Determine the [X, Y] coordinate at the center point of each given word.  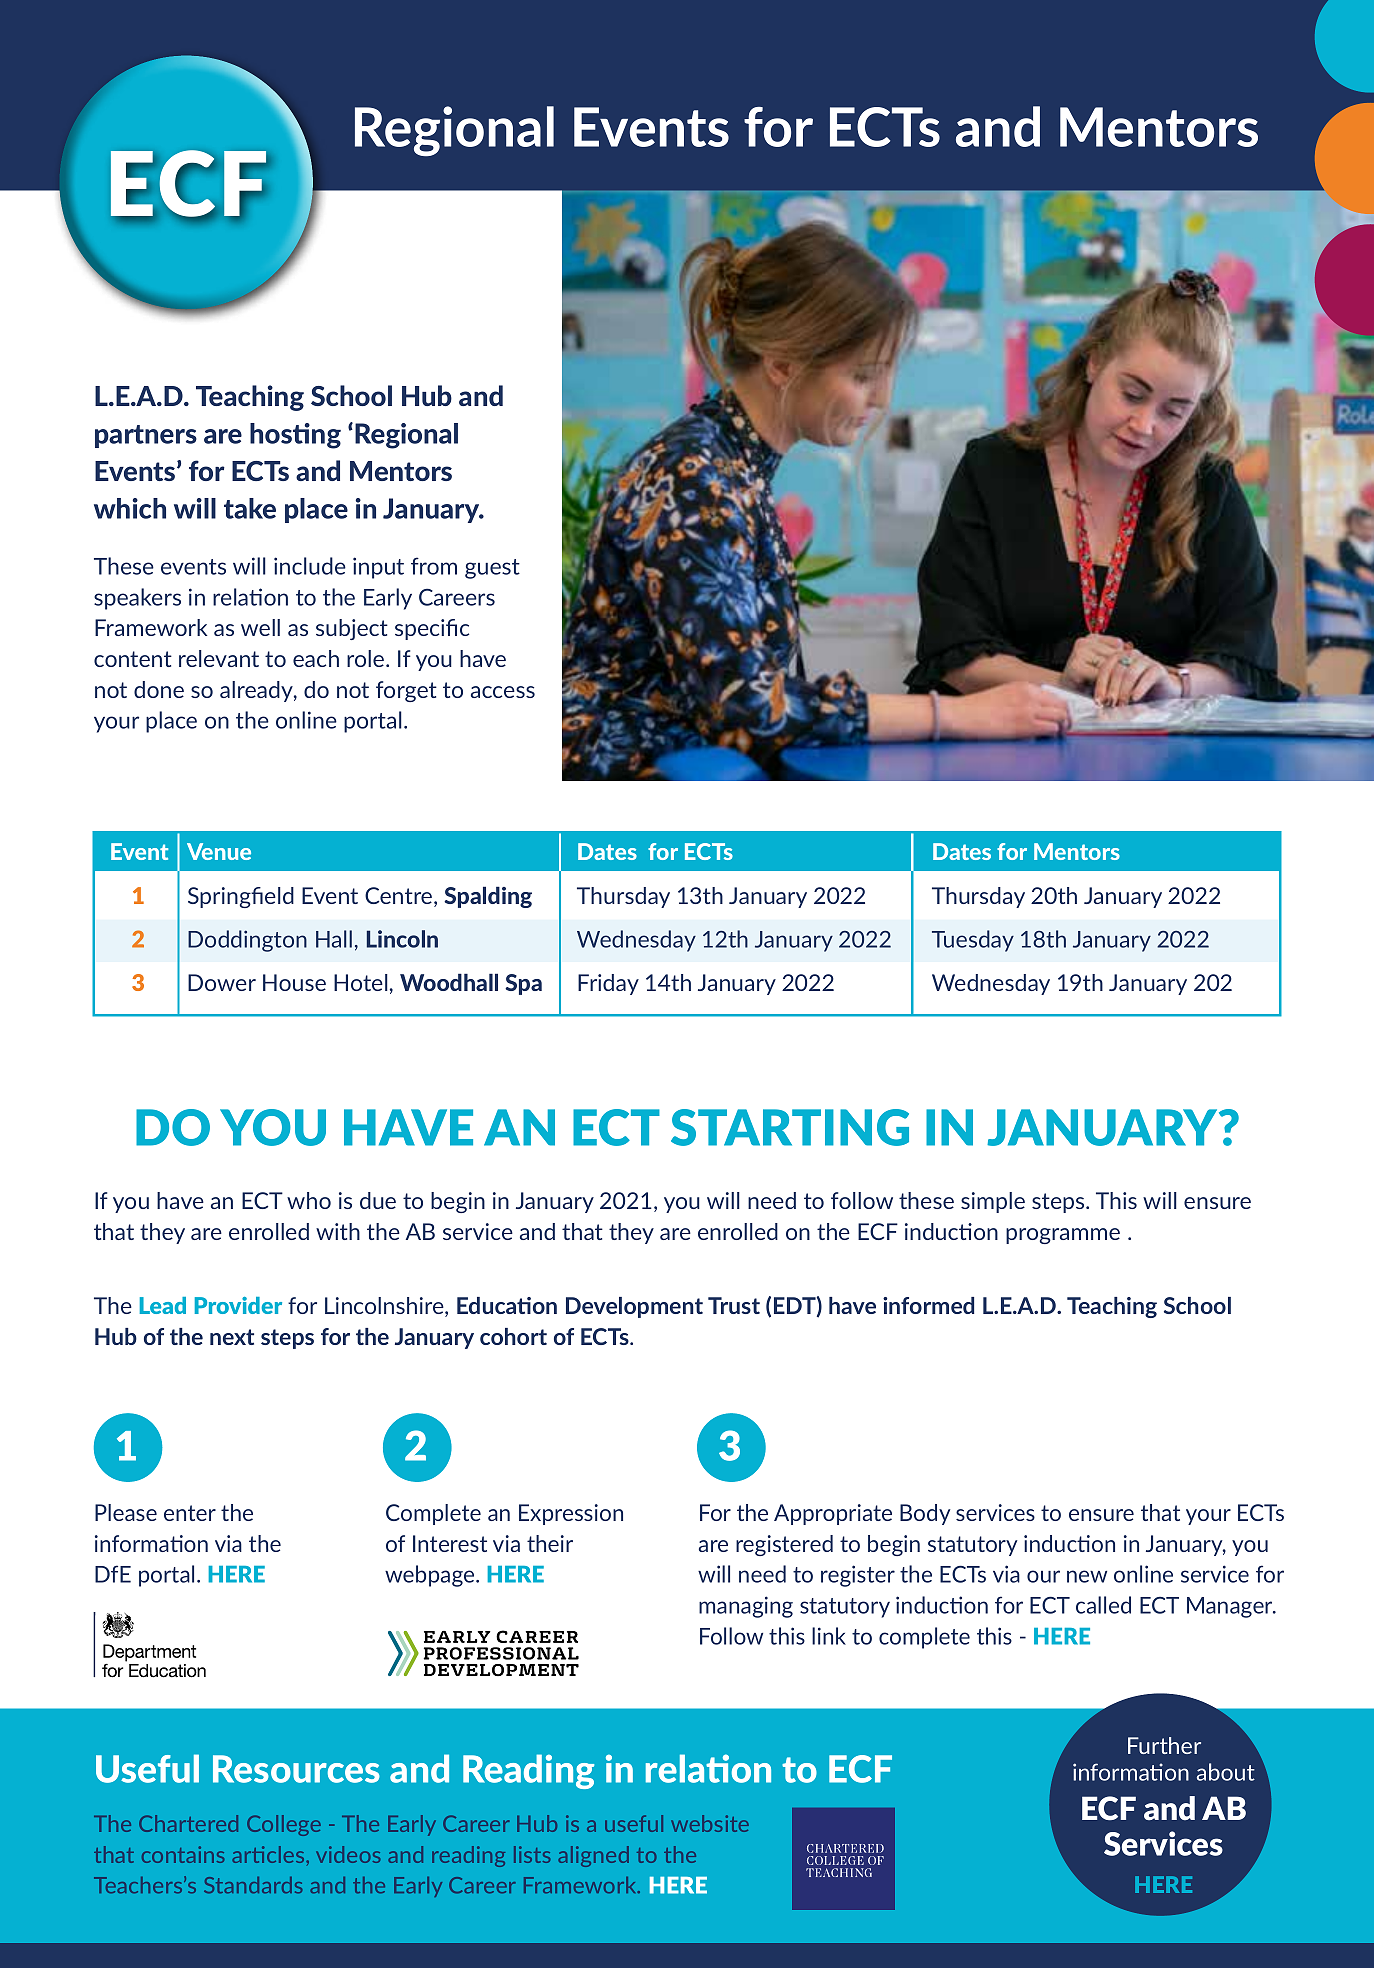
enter [190, 1513]
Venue [219, 851]
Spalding [488, 897]
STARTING [790, 1127]
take [250, 508]
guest [492, 569]
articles [269, 1854]
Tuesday [973, 941]
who [309, 1200]
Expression [571, 1514]
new [1087, 1576]
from [434, 566]
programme [1063, 1236]
